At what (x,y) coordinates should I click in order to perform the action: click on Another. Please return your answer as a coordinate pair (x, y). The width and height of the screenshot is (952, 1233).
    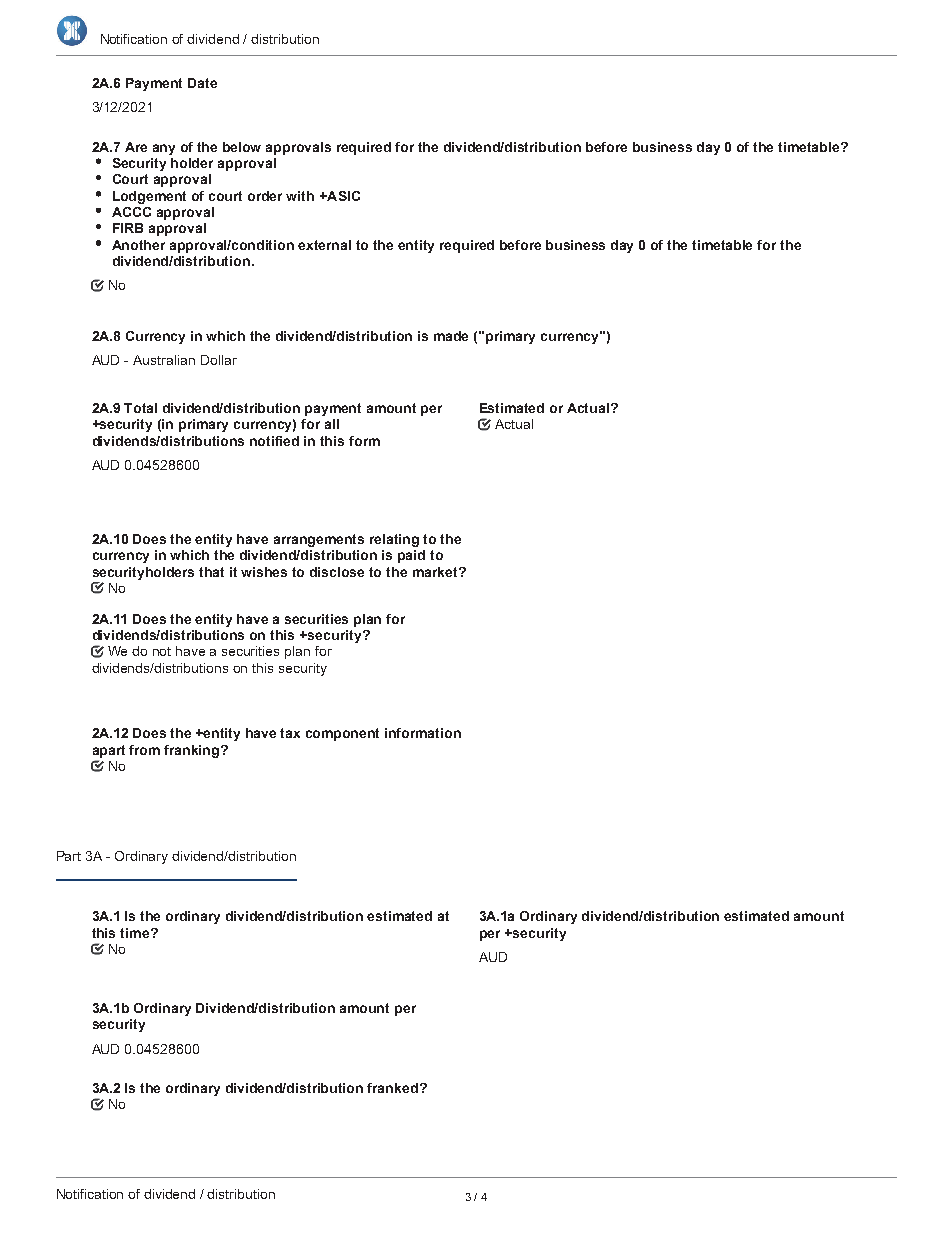
    Looking at the image, I should click on (138, 245).
